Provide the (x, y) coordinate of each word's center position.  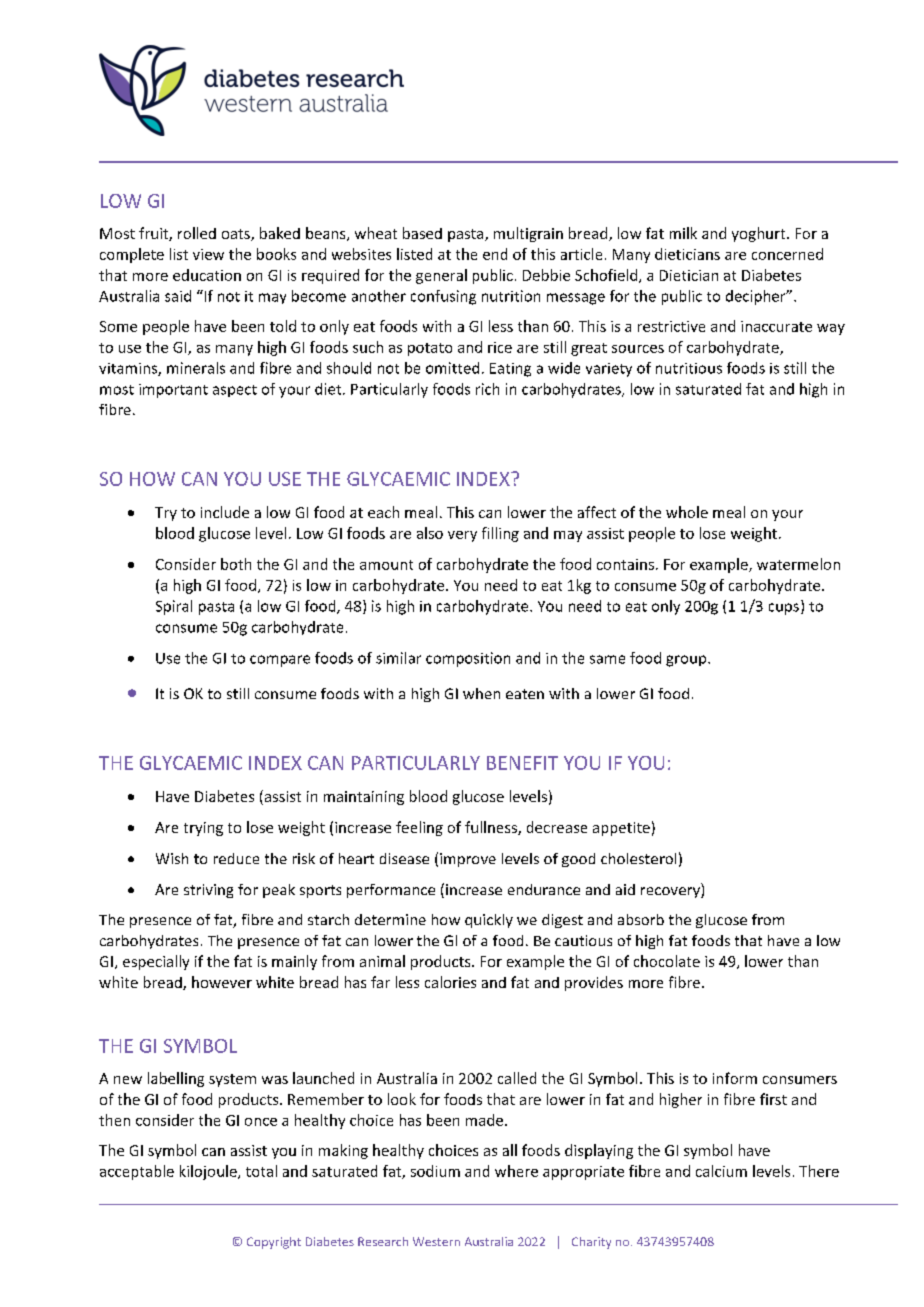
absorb (641, 919)
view (208, 254)
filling (500, 534)
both (236, 564)
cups (784, 609)
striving (208, 891)
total (261, 1171)
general (441, 276)
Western (436, 1241)
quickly (489, 921)
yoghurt (760, 234)
